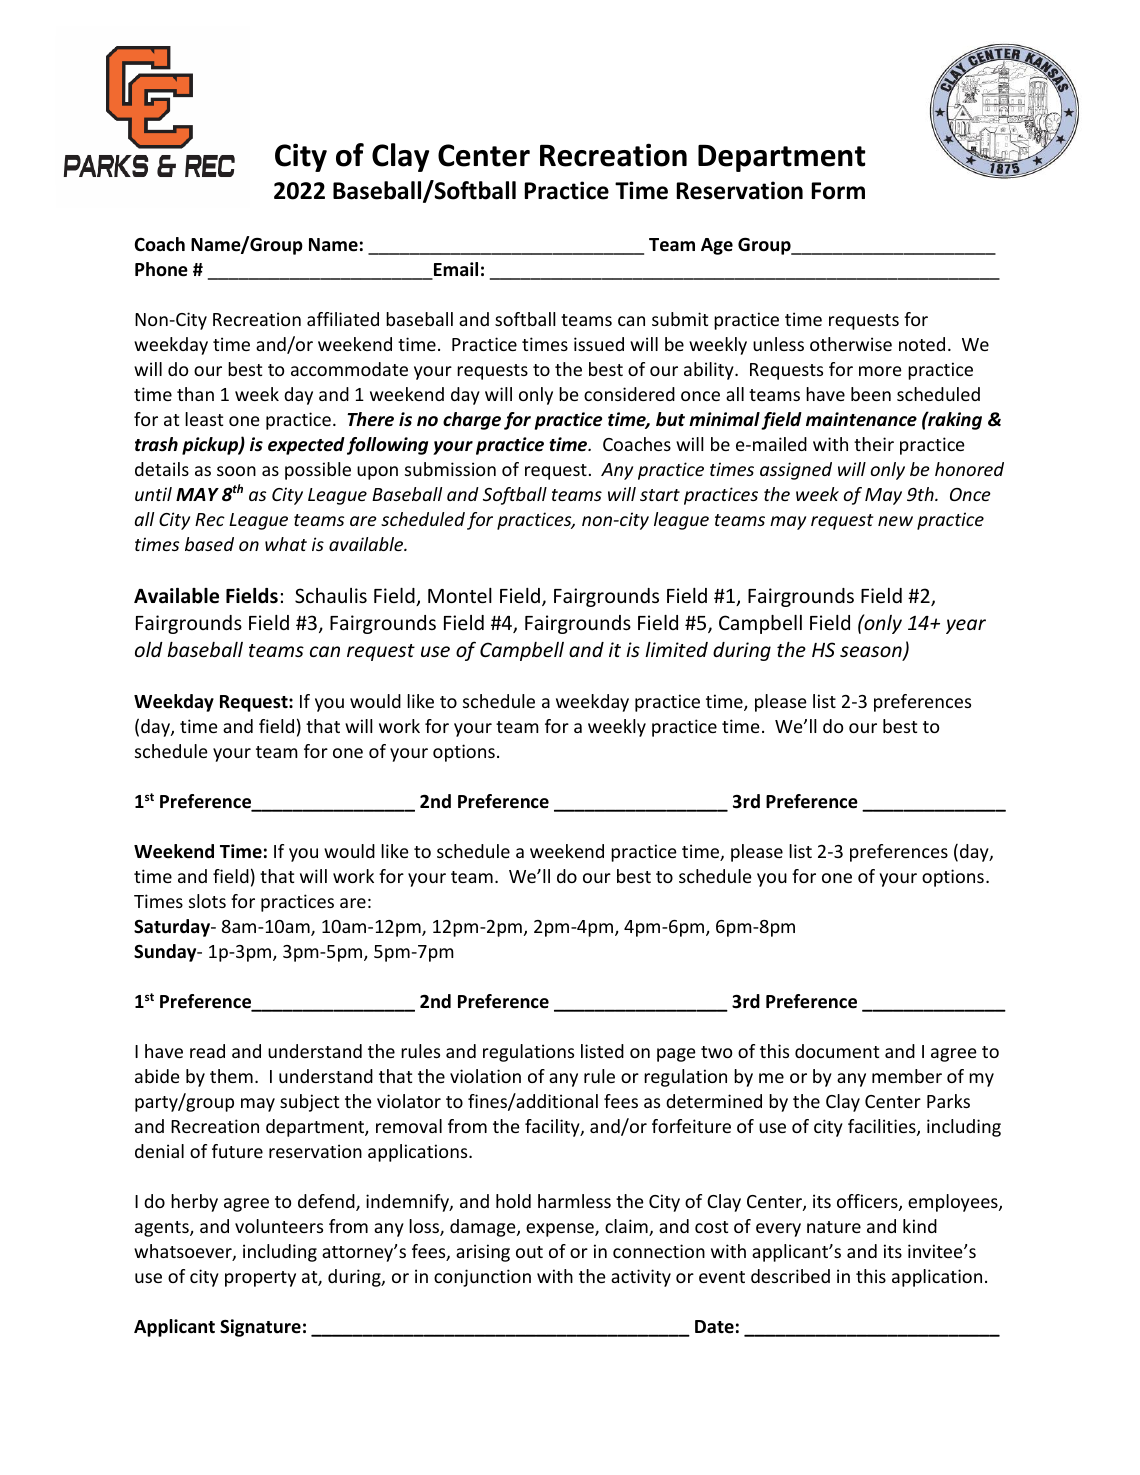  I want to click on Montel, so click(460, 595).
